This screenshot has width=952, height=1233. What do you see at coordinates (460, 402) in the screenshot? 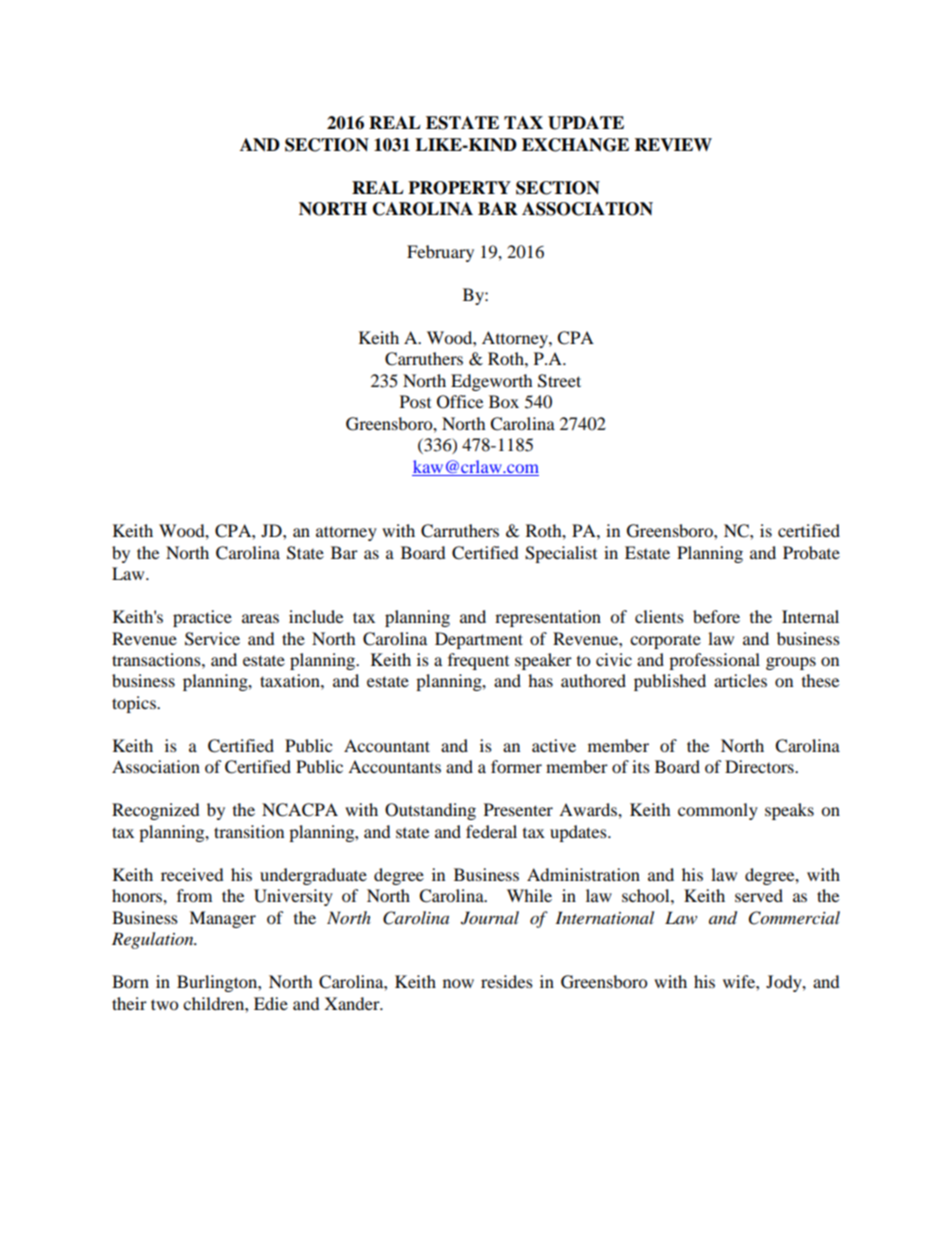
I see `Office` at bounding box center [460, 402].
